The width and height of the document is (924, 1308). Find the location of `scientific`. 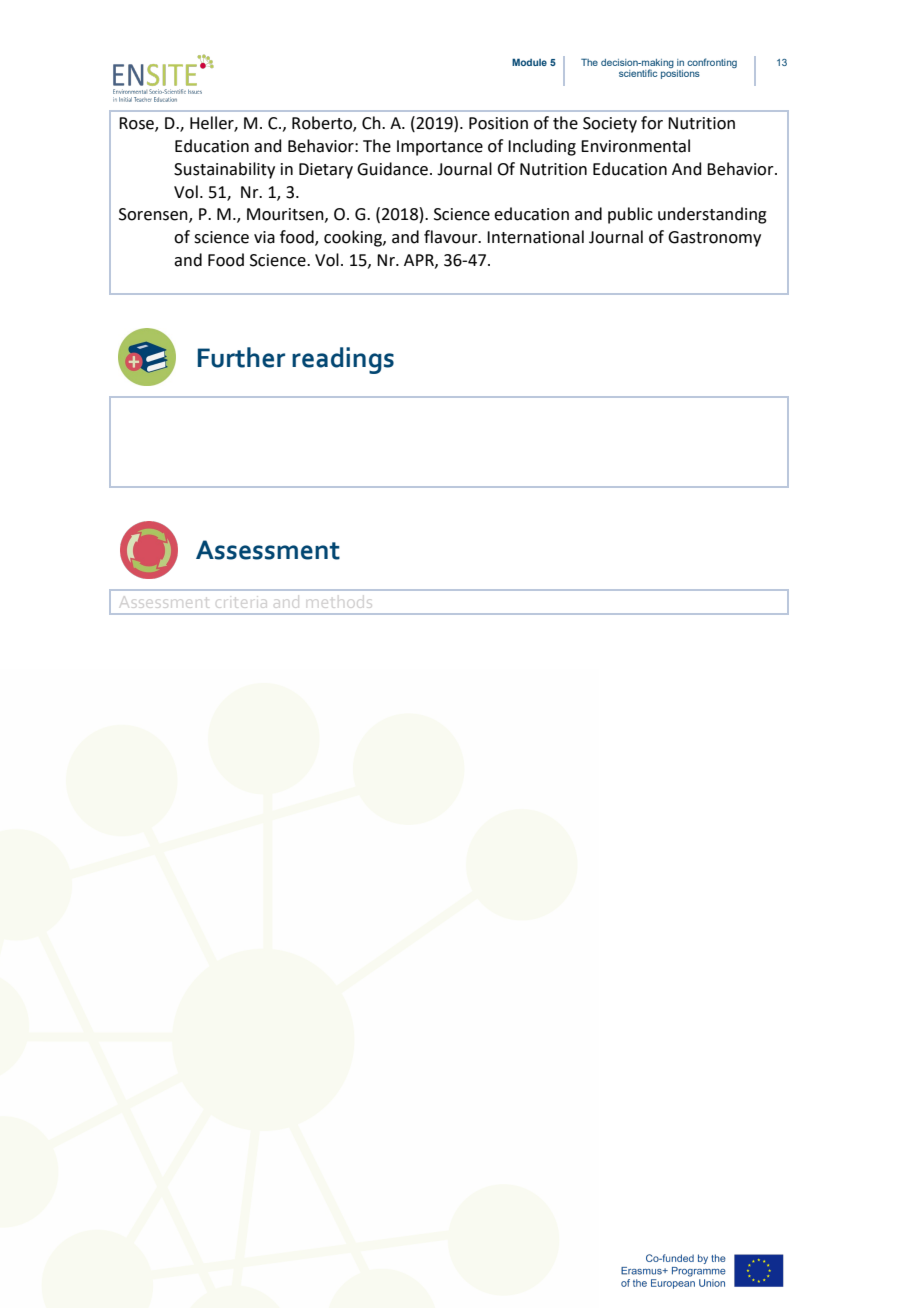

scientific is located at coordinates (638, 73).
